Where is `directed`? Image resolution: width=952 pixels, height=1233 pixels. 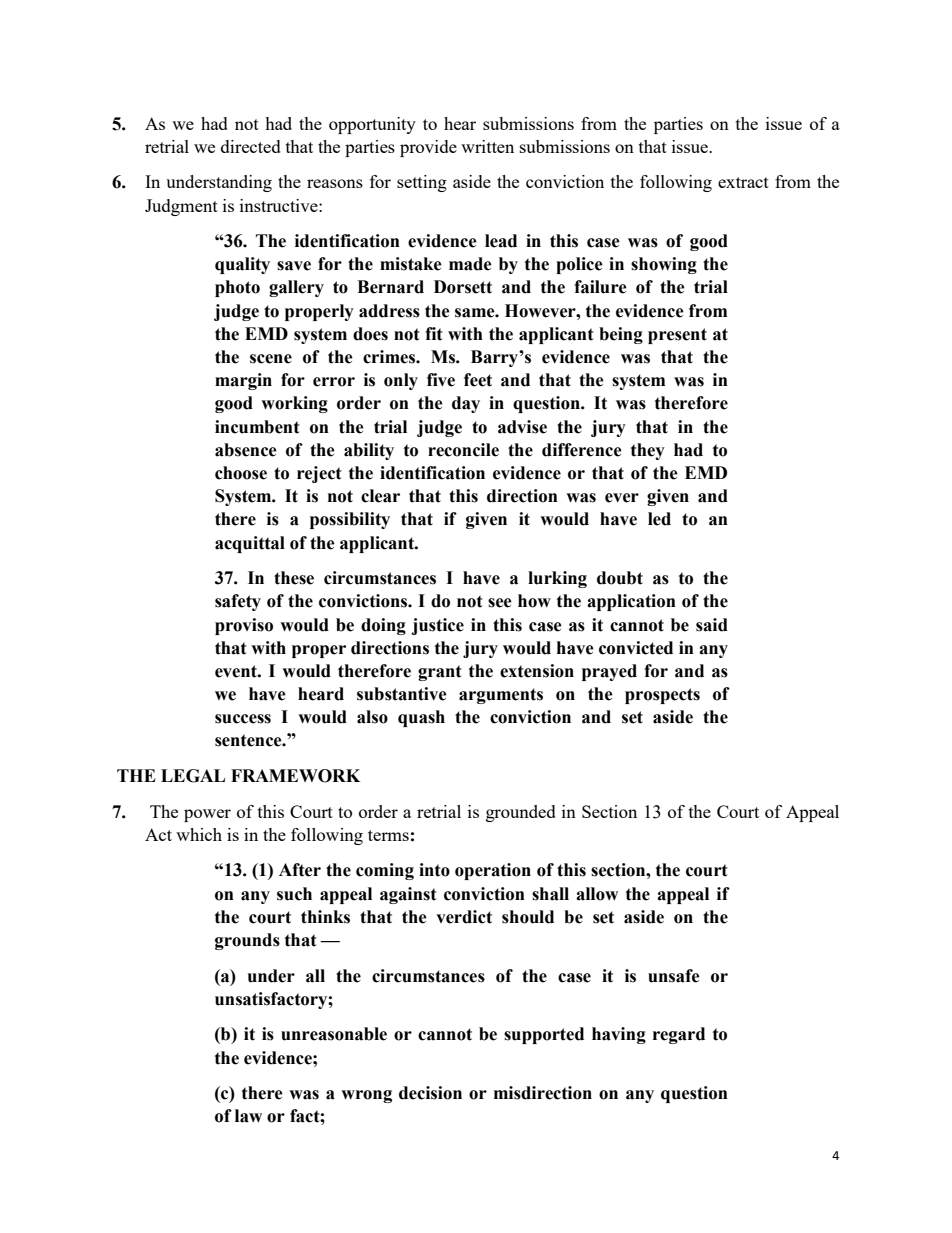 directed is located at coordinates (251, 146).
